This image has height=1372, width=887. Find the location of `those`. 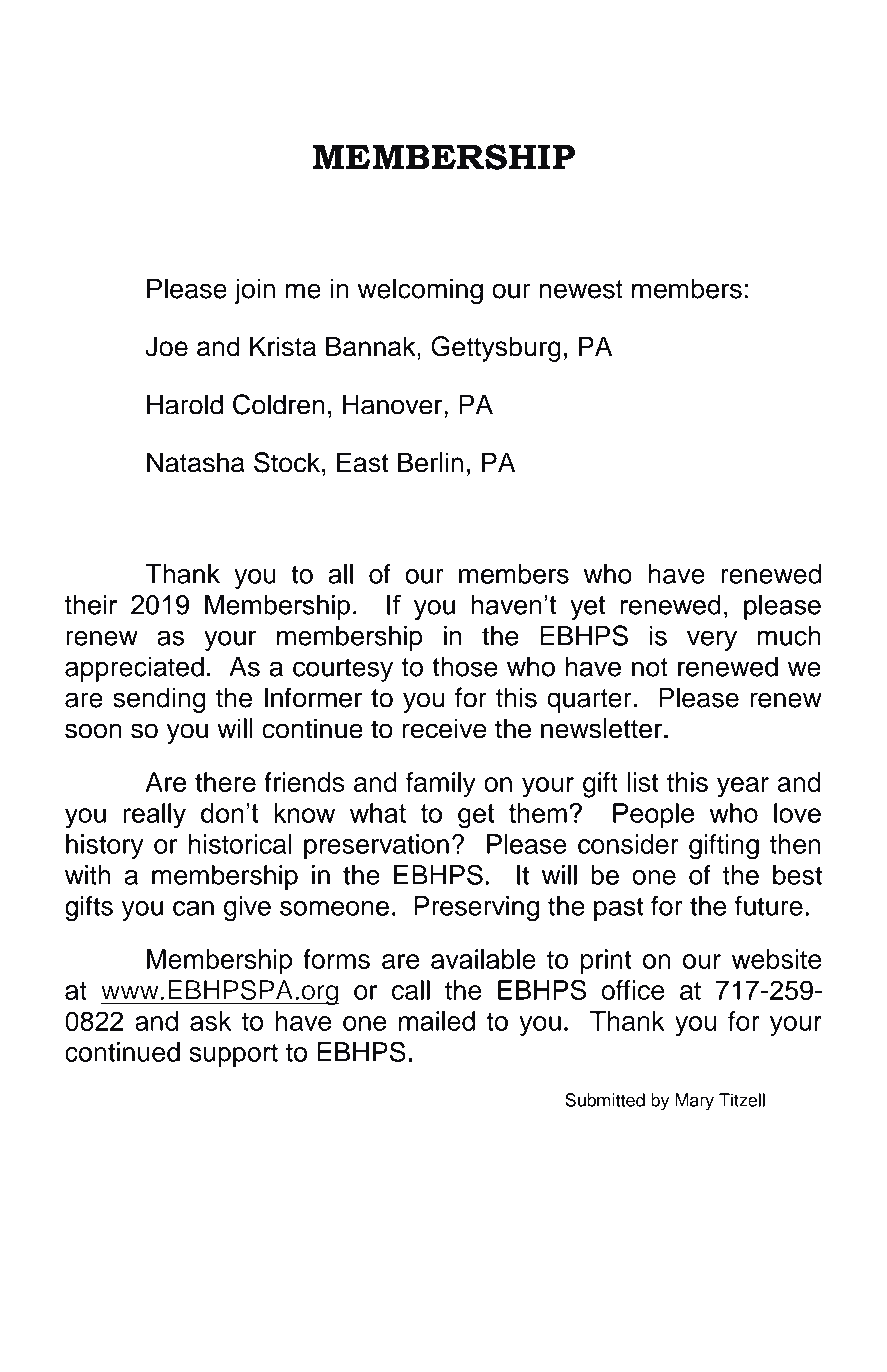

those is located at coordinates (464, 667).
